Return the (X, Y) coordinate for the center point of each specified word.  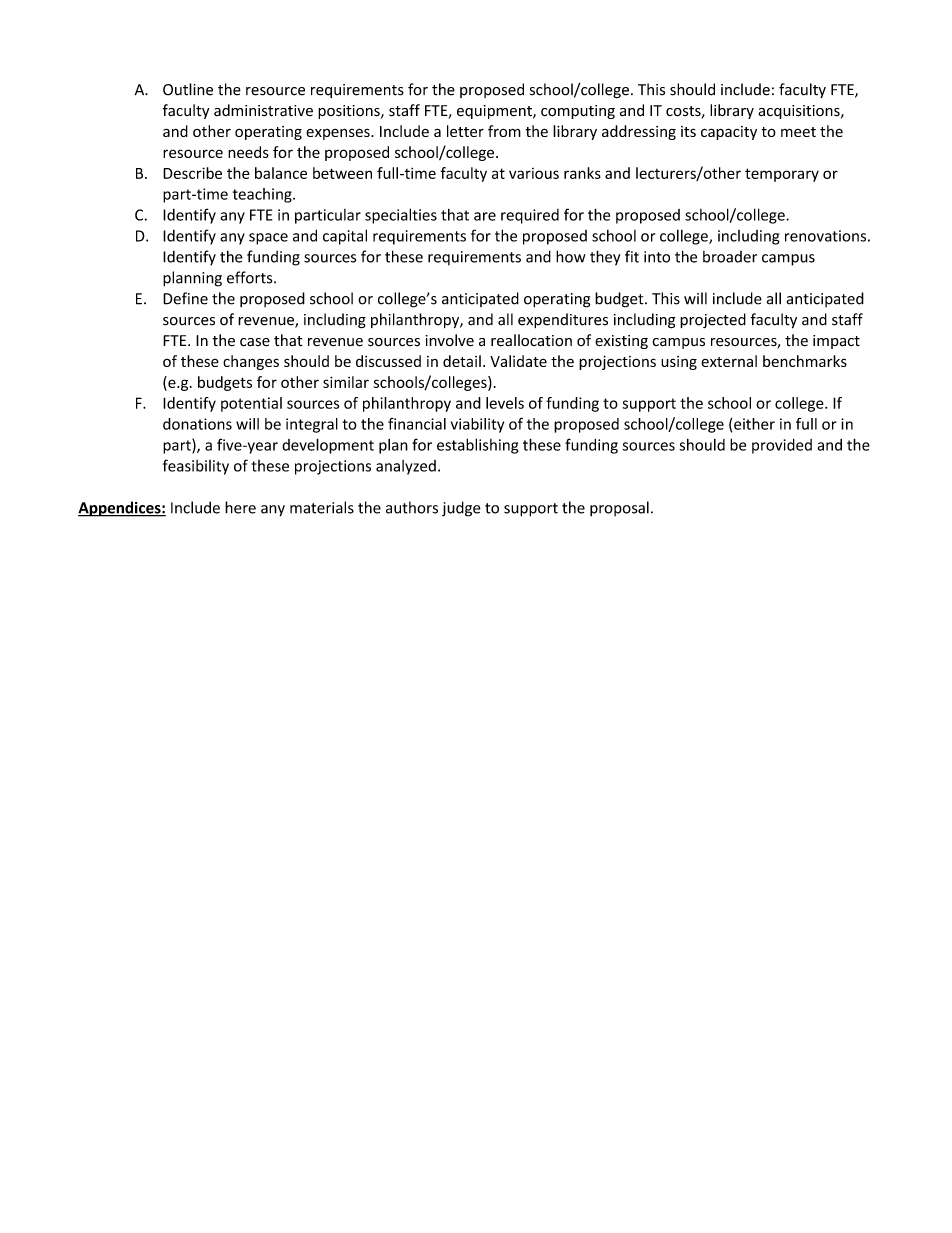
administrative (263, 110)
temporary (782, 175)
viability (477, 425)
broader (730, 257)
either (754, 424)
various (534, 173)
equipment (495, 112)
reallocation (531, 340)
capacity (729, 133)
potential (251, 404)
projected (713, 320)
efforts (251, 277)
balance (281, 173)
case (255, 342)
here (240, 507)
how (571, 256)
